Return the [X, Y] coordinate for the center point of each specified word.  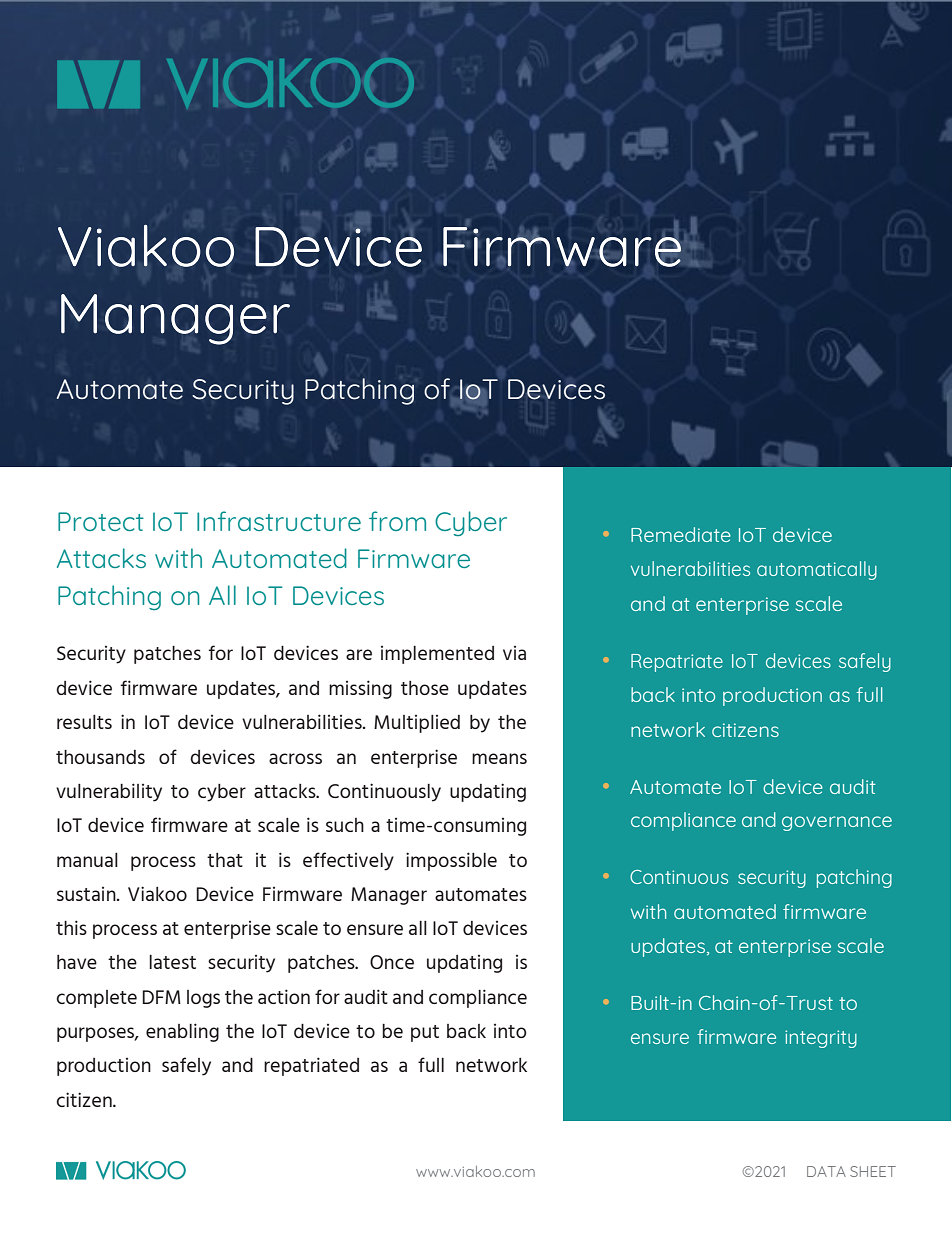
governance [837, 823]
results [84, 722]
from [397, 521]
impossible [451, 861]
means [499, 758]
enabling [182, 1032]
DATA [826, 1171]
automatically [817, 570]
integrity [821, 1039]
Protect [101, 521]
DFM [161, 997]
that [225, 860]
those [425, 688]
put [425, 1033]
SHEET [873, 1171]
